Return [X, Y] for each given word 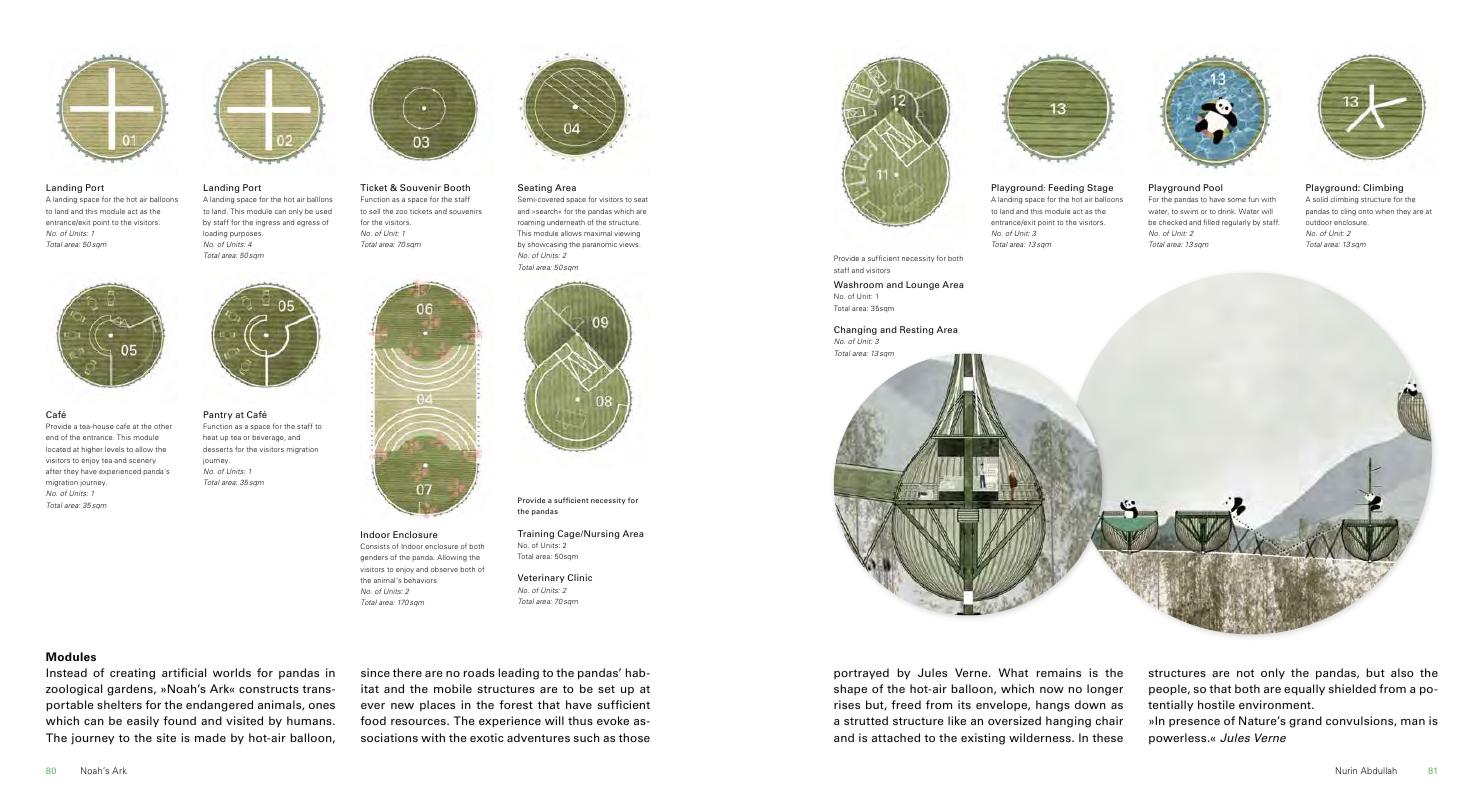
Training [535, 534]
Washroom [858, 284]
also [1402, 672]
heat [210, 437]
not [1245, 673]
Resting [916, 330]
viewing [627, 235]
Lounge [922, 285]
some [1237, 200]
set [606, 689]
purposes [246, 235]
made [210, 737]
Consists [375, 546]
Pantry [218, 415]
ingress [268, 223]
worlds [232, 672]
